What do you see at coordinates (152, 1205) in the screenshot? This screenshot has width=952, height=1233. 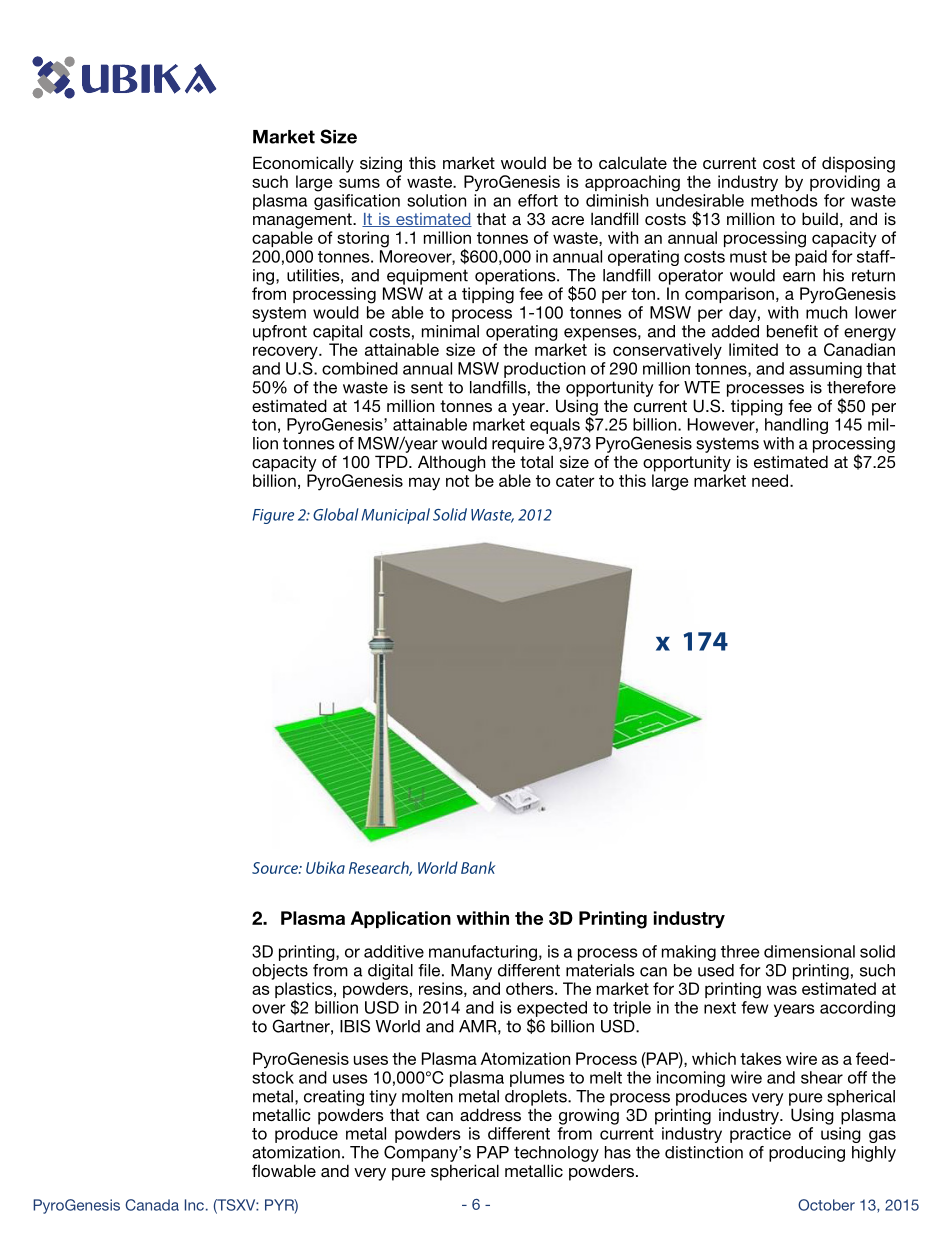 I see `Canada` at bounding box center [152, 1205].
